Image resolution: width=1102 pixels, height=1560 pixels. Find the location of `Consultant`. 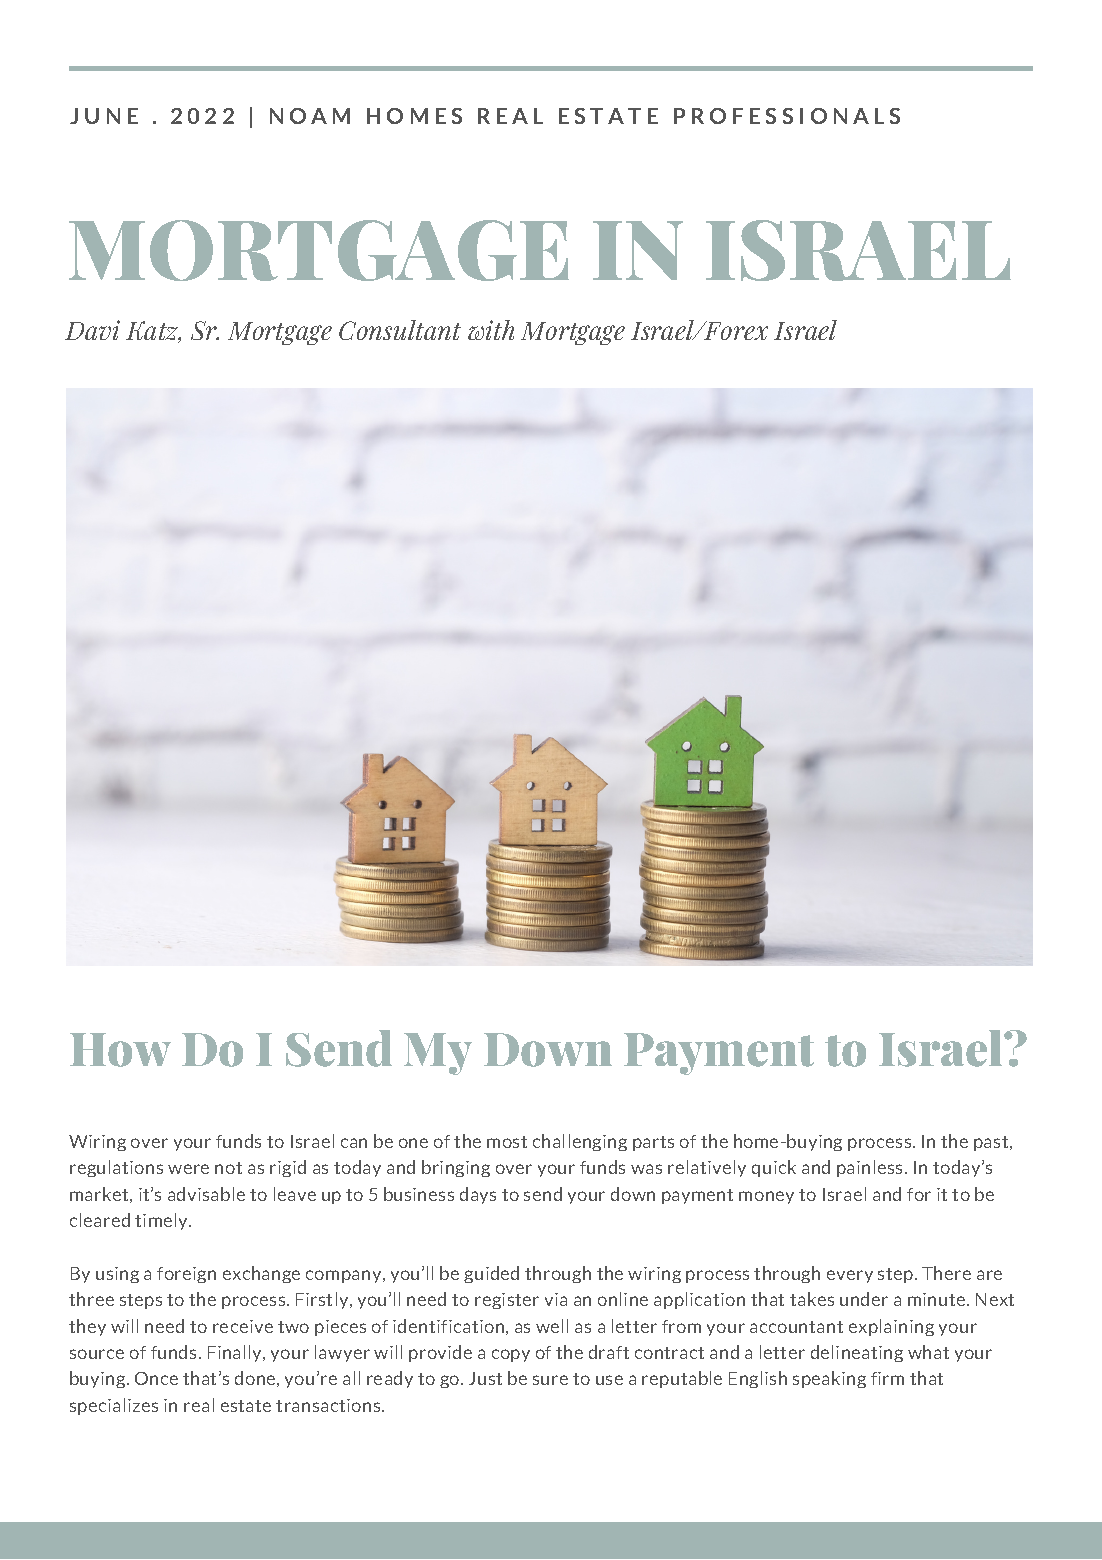

Consultant is located at coordinates (400, 330).
